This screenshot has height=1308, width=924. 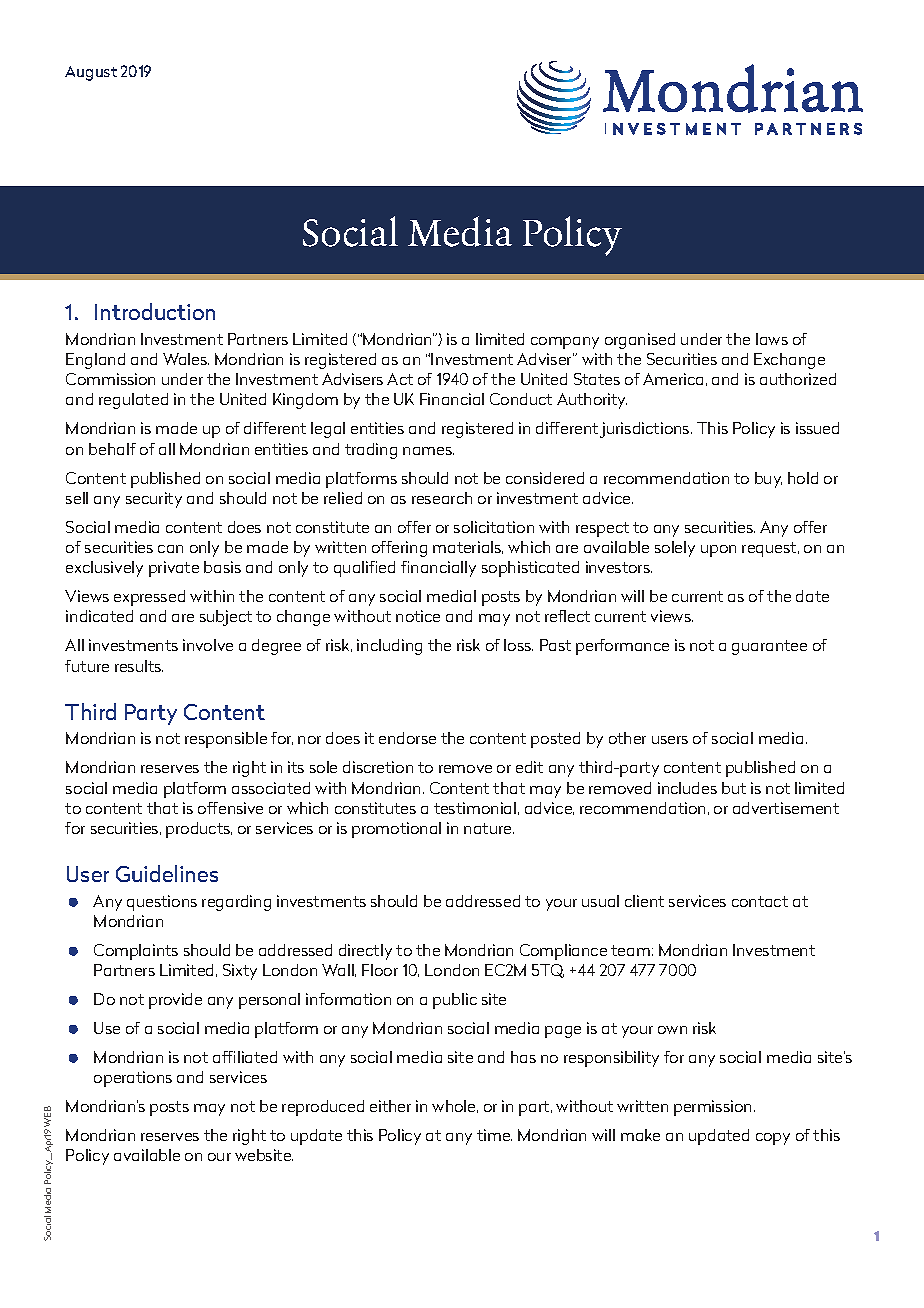 I want to click on guarantee, so click(x=769, y=647).
